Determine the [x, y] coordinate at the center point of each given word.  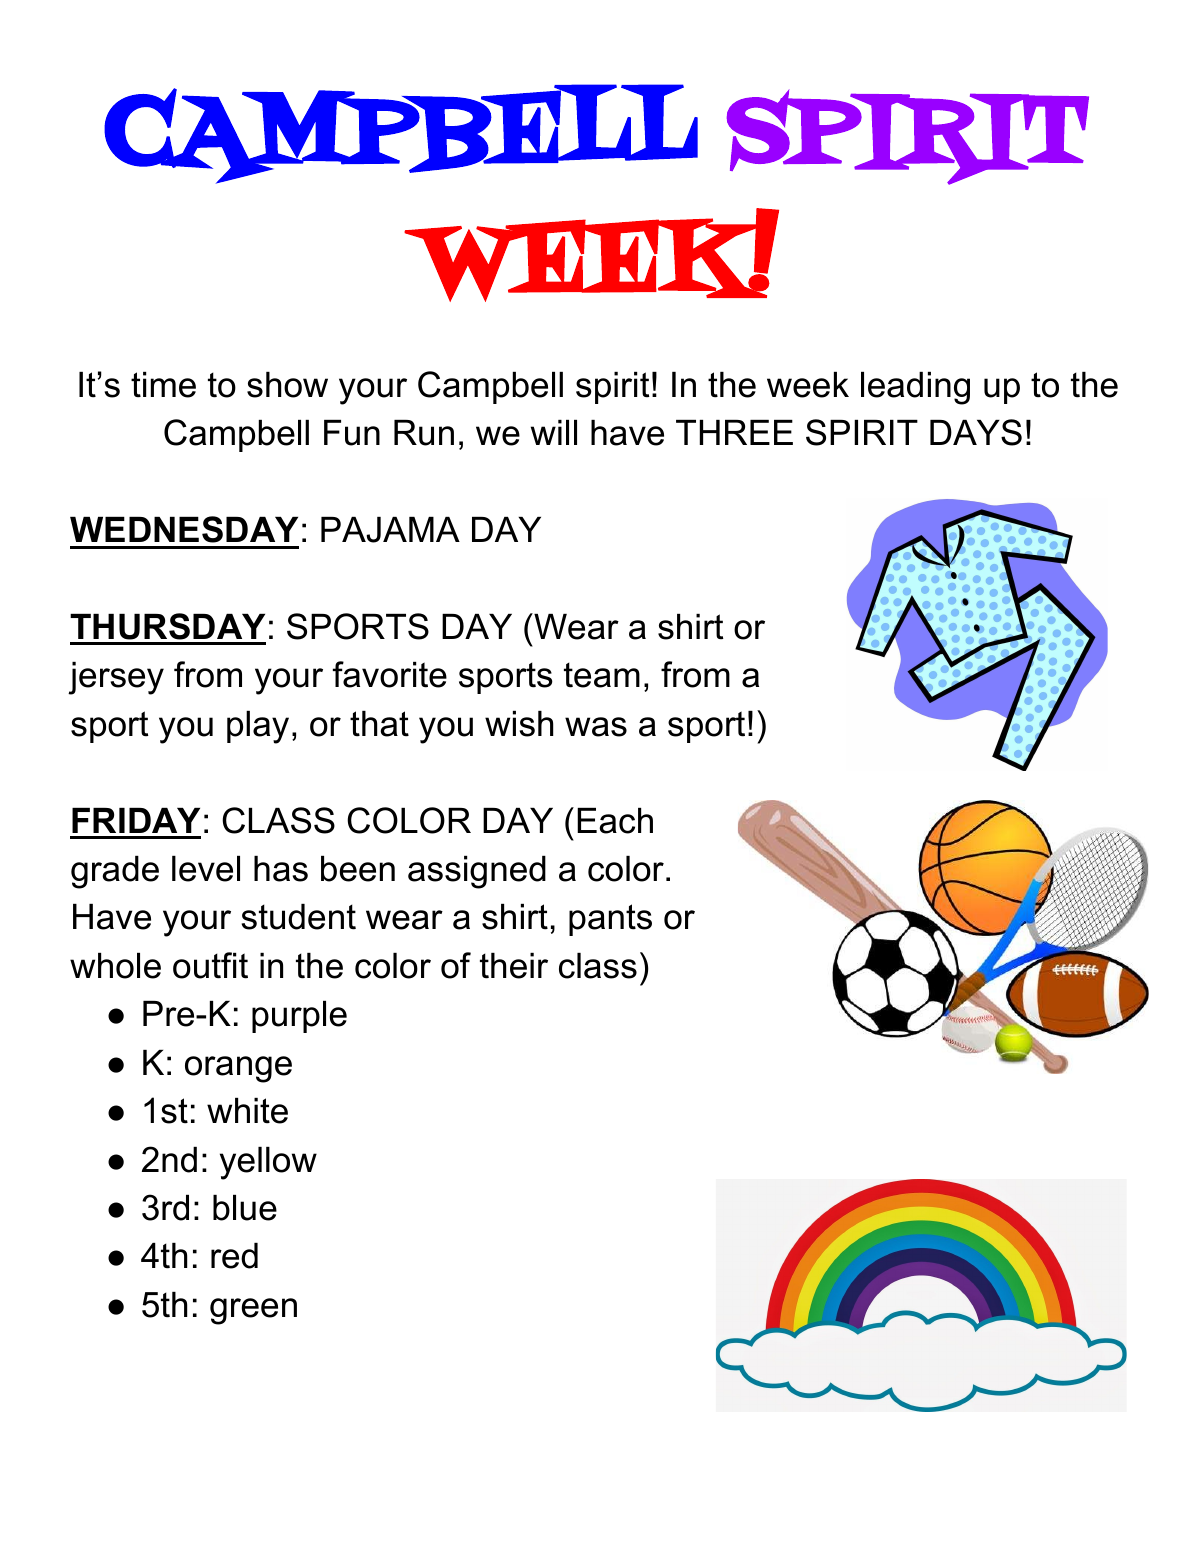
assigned [477, 872]
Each [615, 821]
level [206, 869]
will [554, 432]
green [253, 1311]
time [163, 385]
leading [915, 388]
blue [245, 1208]
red [234, 1256]
